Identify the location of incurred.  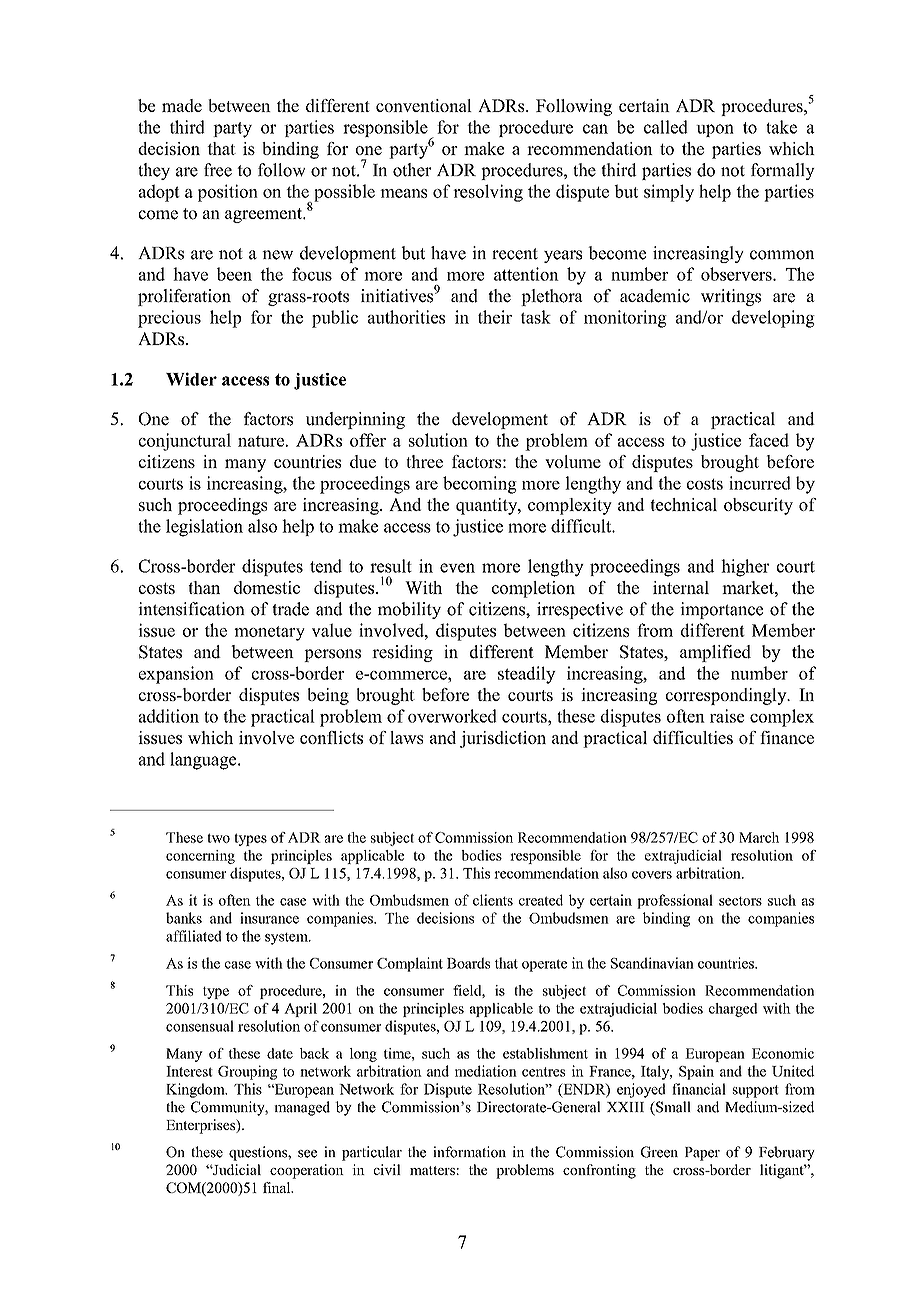
(760, 483).
